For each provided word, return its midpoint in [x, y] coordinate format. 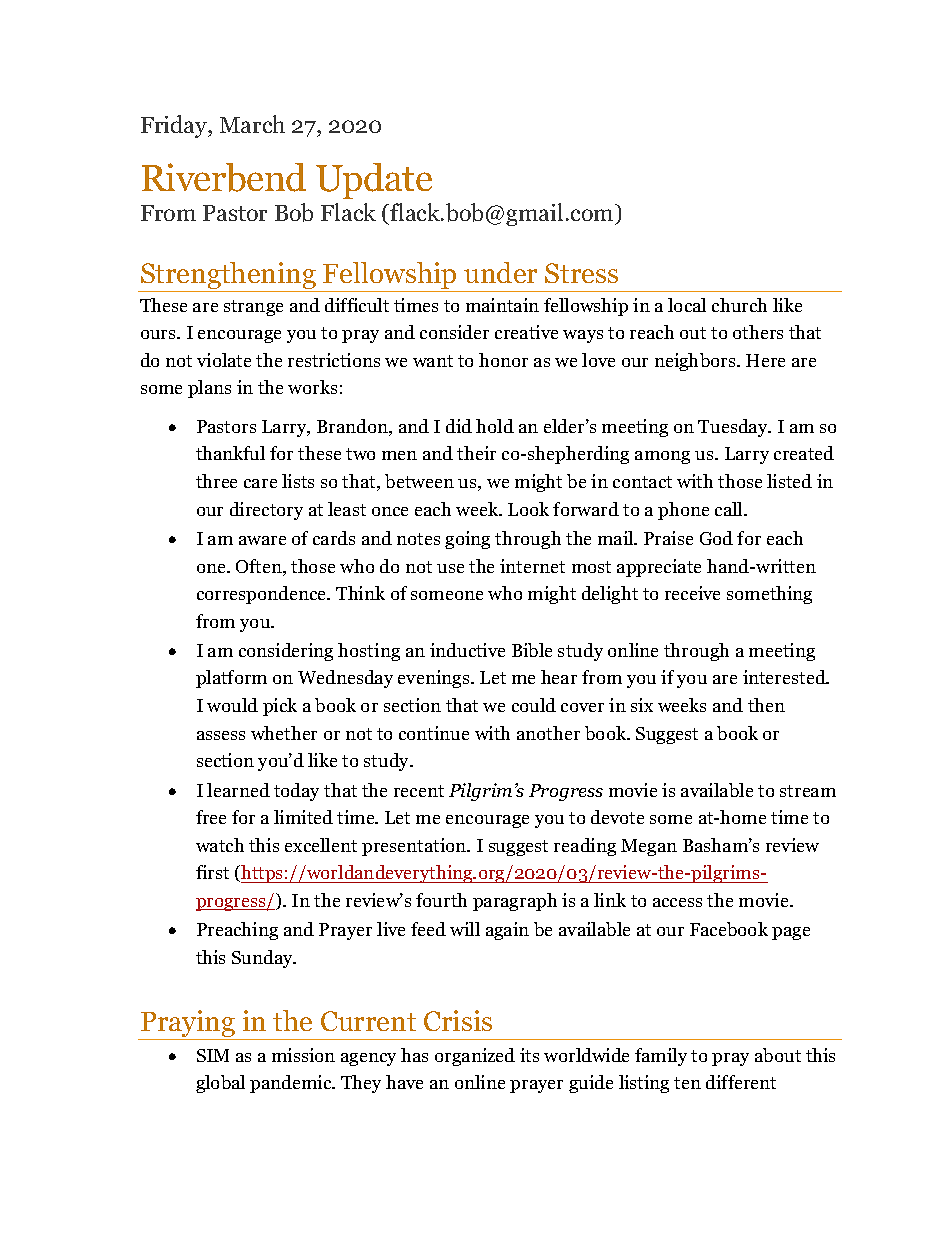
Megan [649, 847]
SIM [213, 1055]
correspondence [263, 595]
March [252, 124]
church [739, 305]
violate [224, 360]
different [741, 1082]
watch [220, 845]
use [450, 568]
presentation [415, 847]
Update [374, 181]
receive [692, 593]
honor [503, 360]
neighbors [696, 362]
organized [475, 1057]
